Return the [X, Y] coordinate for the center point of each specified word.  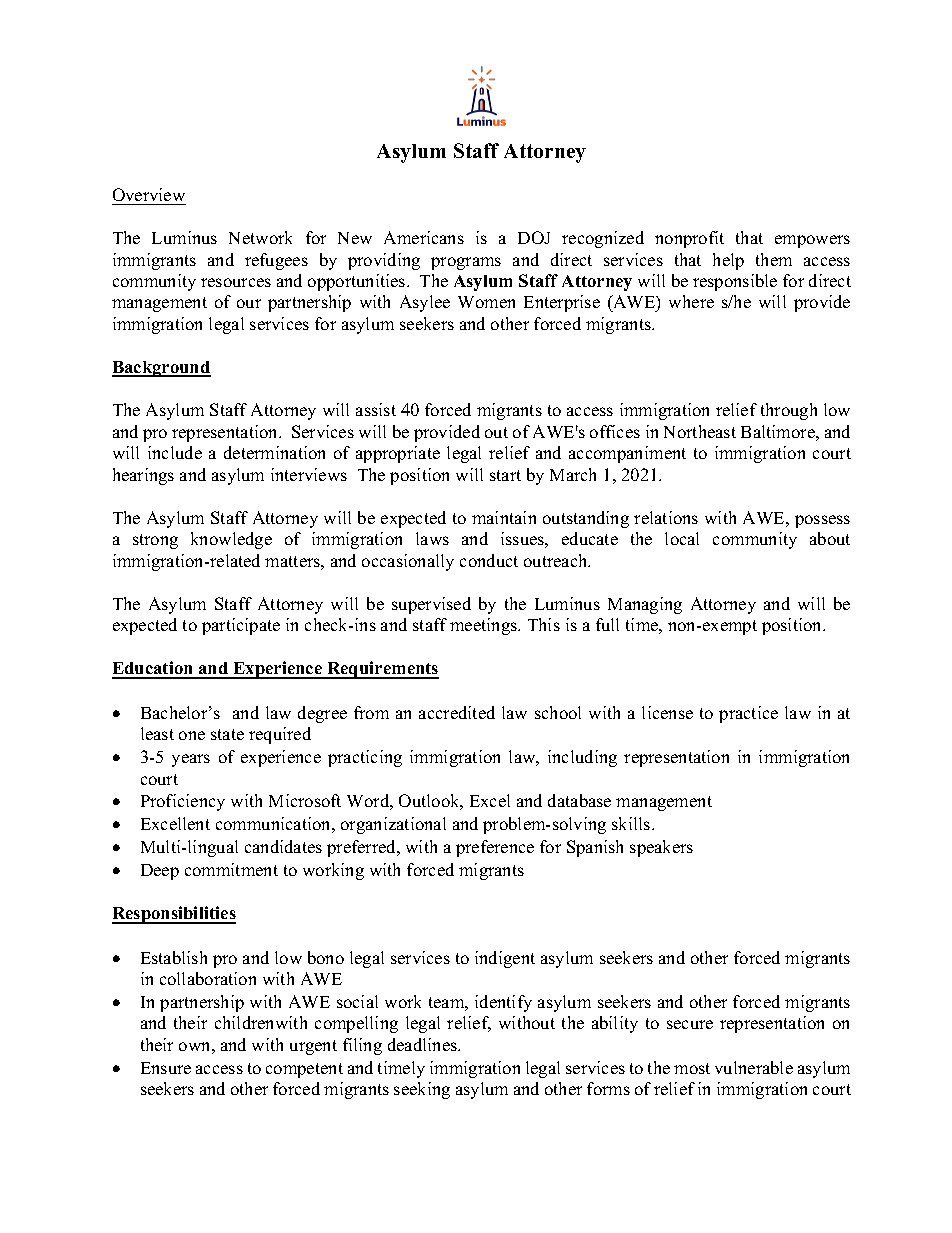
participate [241, 626]
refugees [276, 261]
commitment [231, 869]
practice [748, 714]
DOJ [534, 237]
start [505, 475]
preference [495, 848]
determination [274, 452]
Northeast [700, 431]
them [774, 259]
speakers [661, 848]
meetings [485, 626]
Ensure [166, 1068]
